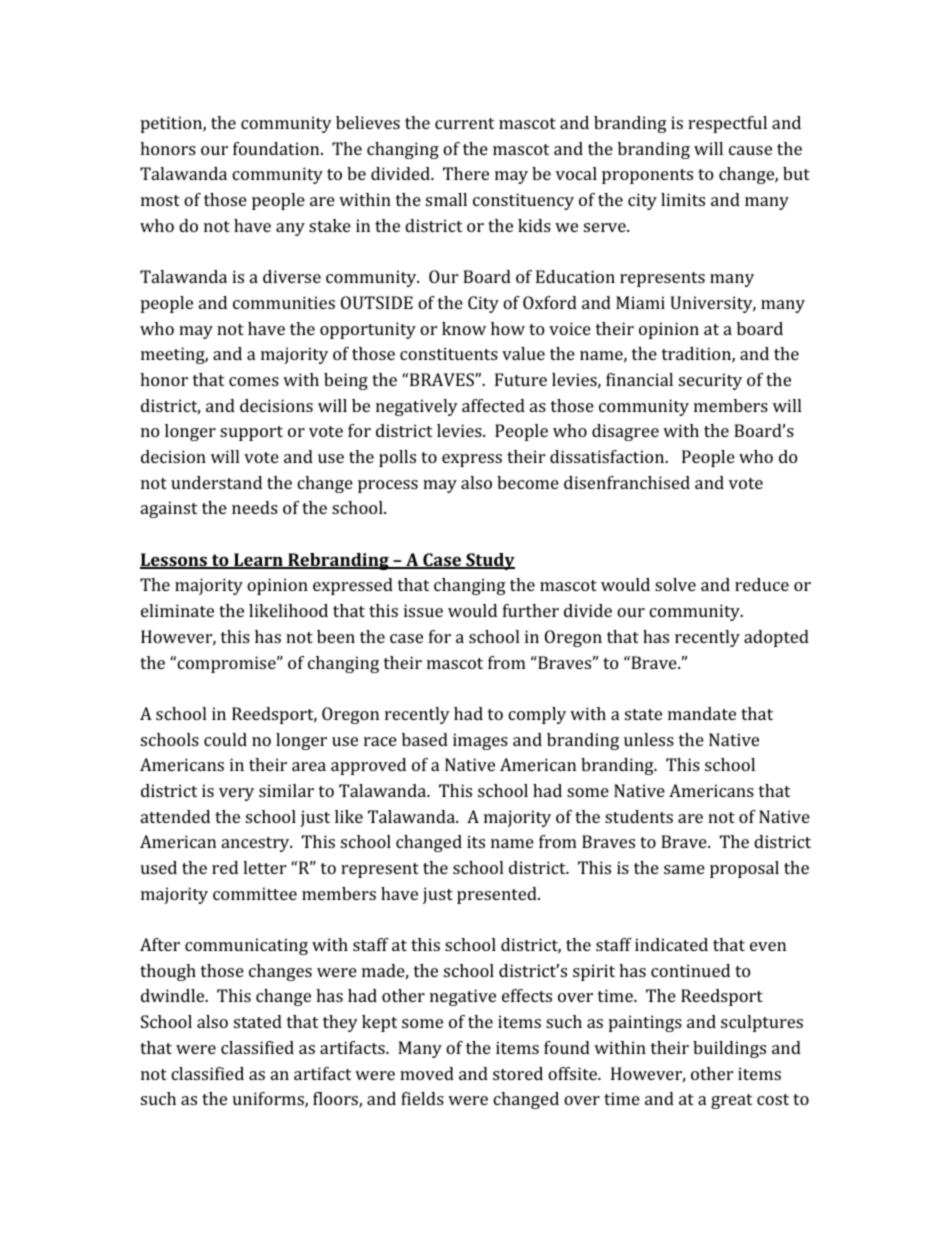 The height and width of the screenshot is (1233, 952). I want to click on stored, so click(518, 1073).
